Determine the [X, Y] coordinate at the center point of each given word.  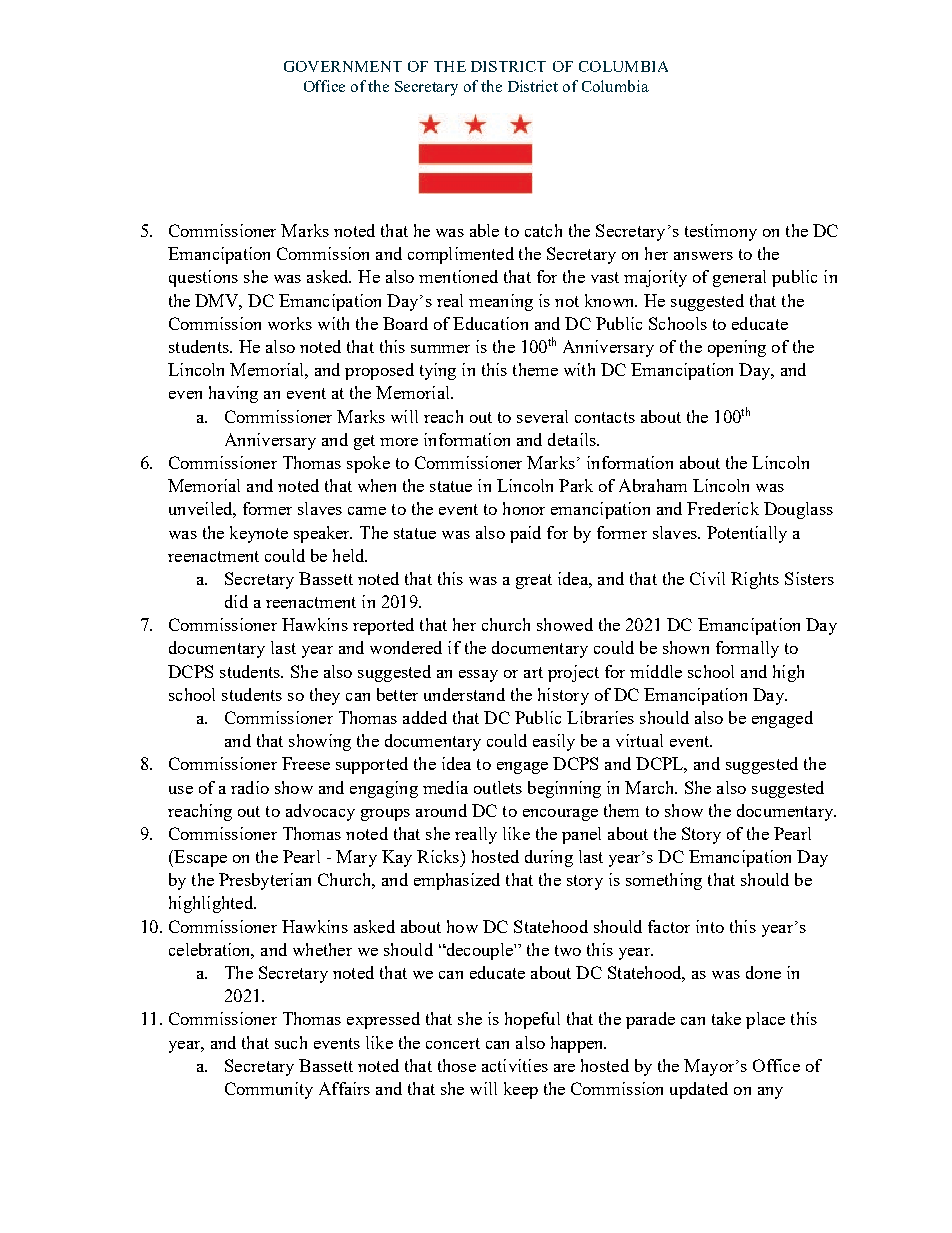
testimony [721, 232]
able [484, 230]
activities [515, 1065]
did [236, 601]
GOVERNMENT [343, 66]
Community [269, 1090]
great [534, 581]
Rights [755, 580]
